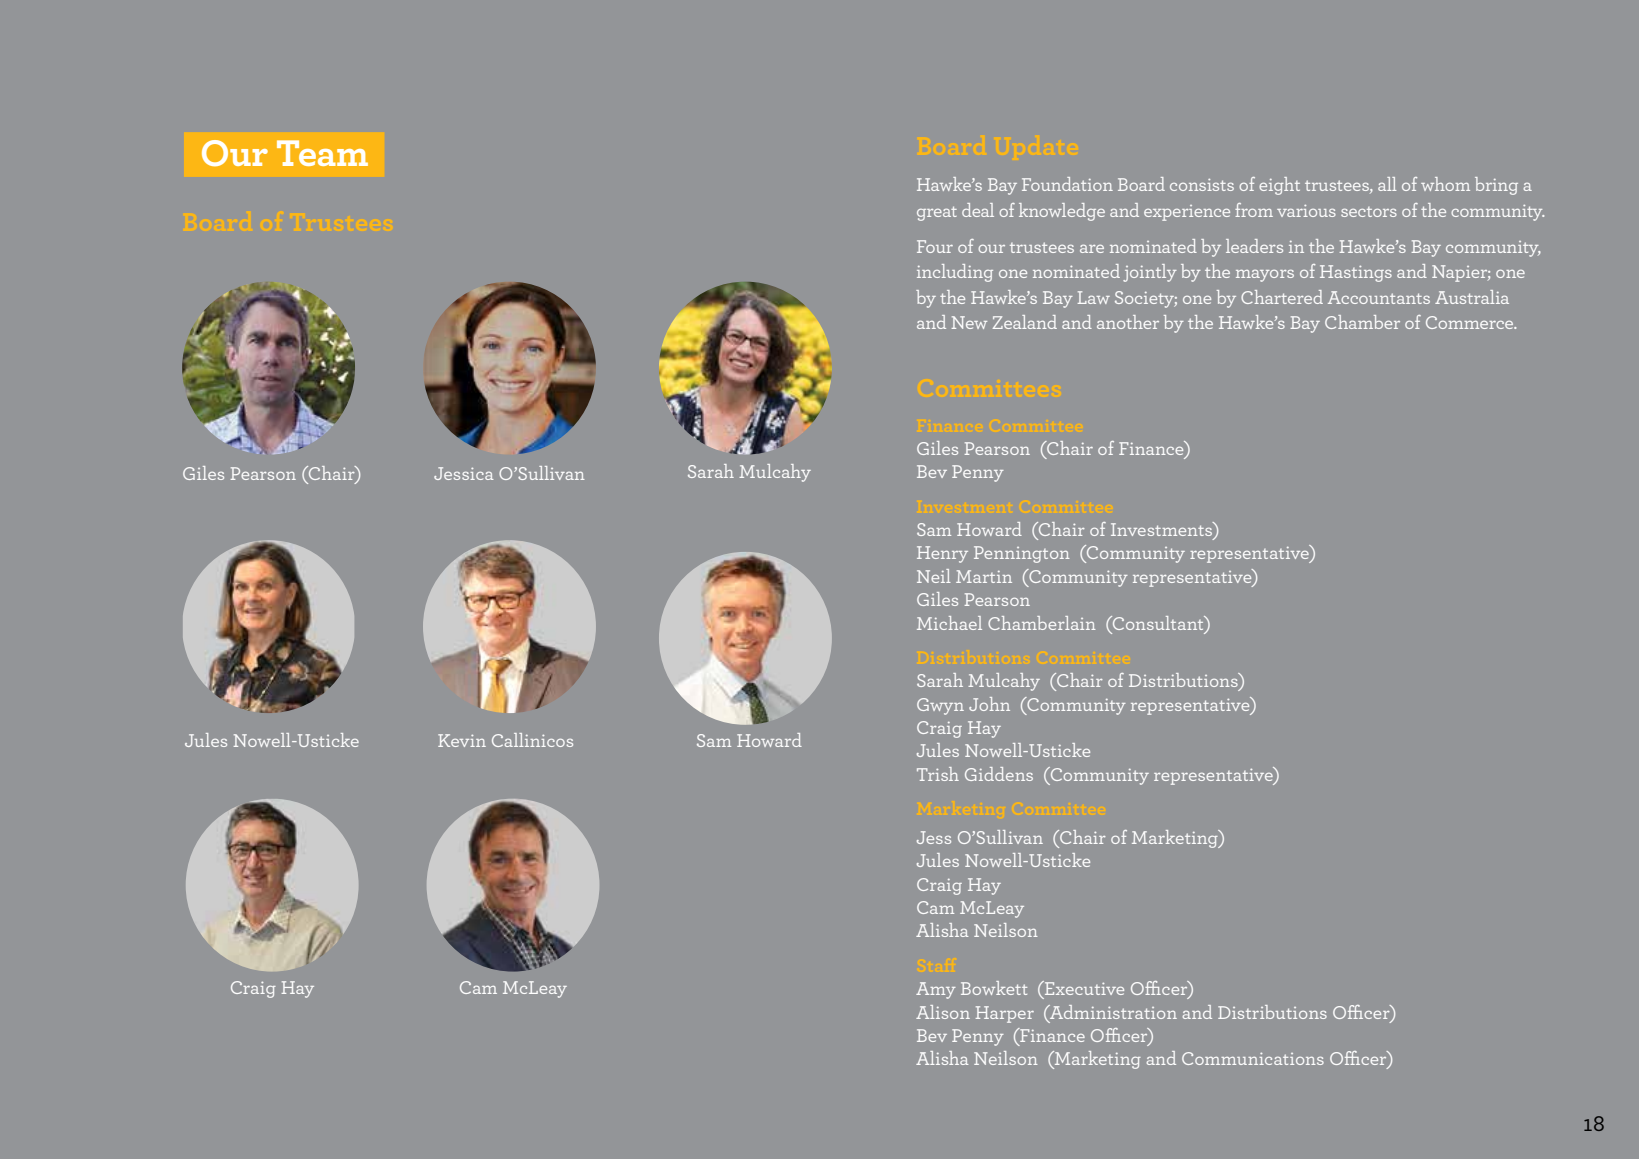  Describe the element at coordinates (943, 1012) in the page. I see `Alison` at that location.
